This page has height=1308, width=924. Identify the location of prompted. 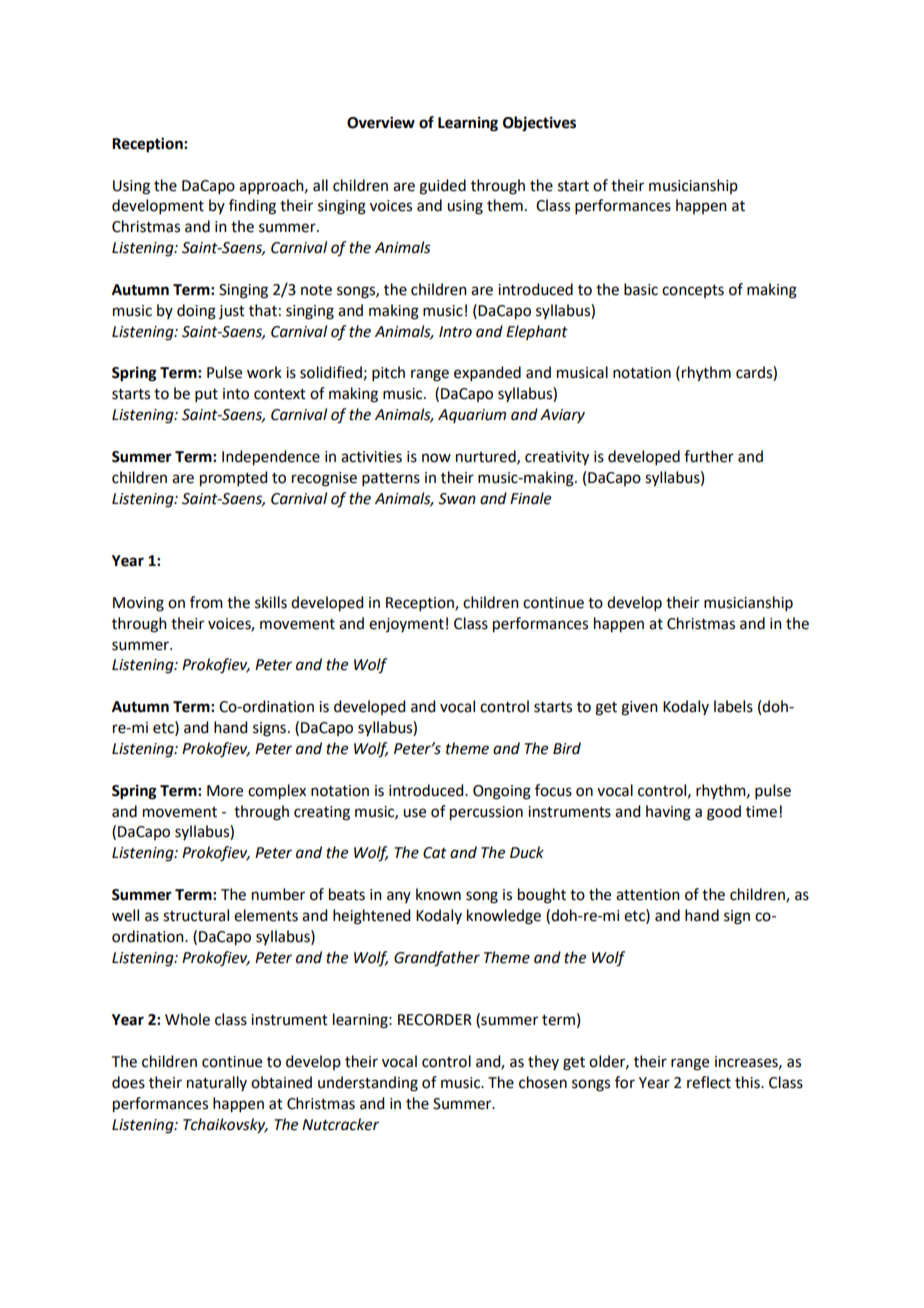
(233, 479).
